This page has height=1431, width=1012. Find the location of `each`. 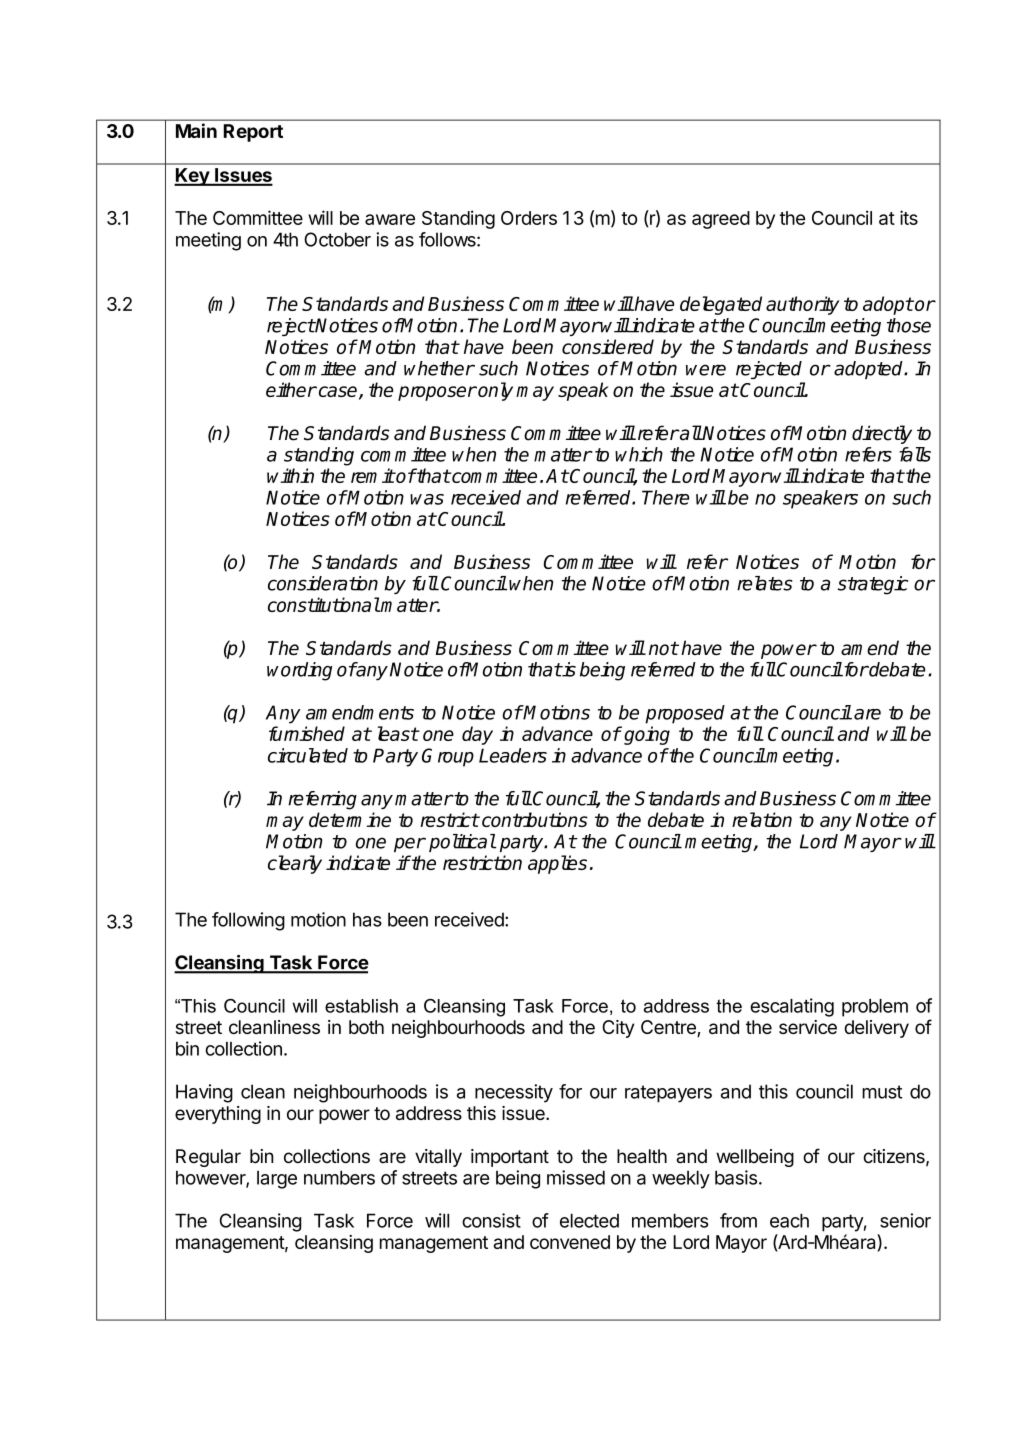

each is located at coordinates (789, 1220).
